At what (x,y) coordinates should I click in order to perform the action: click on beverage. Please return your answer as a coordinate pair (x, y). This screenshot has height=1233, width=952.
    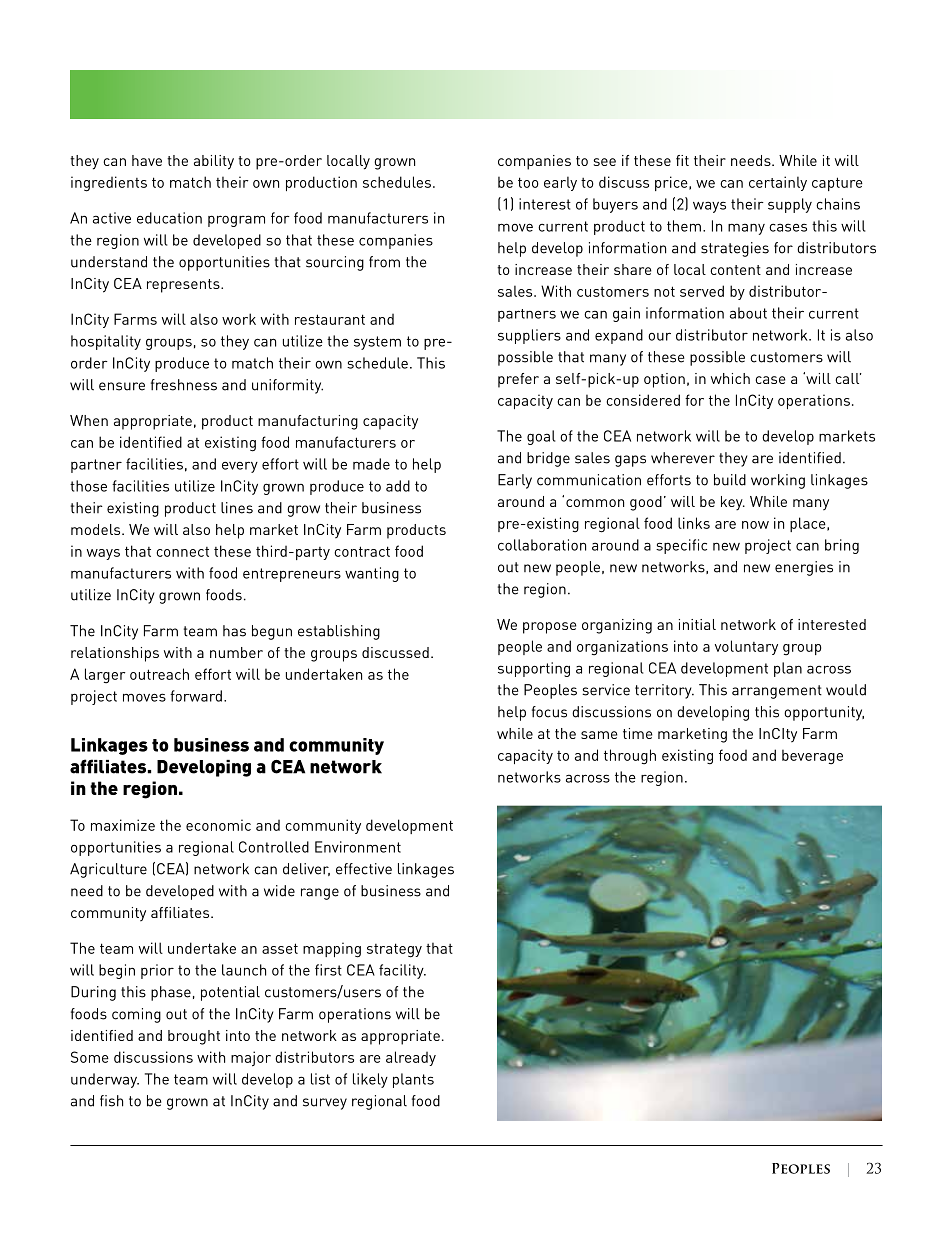
    Looking at the image, I should click on (812, 757).
